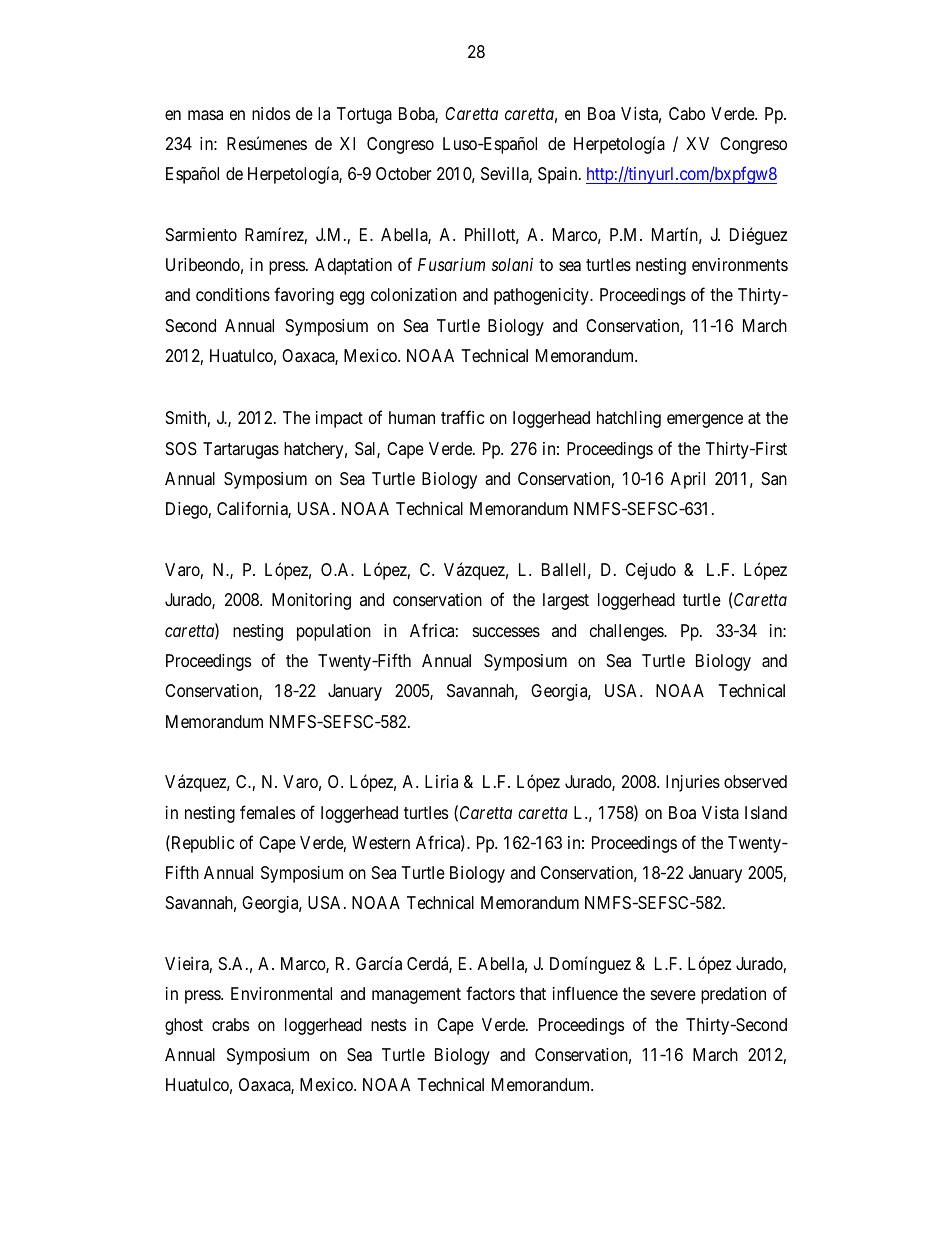  Describe the element at coordinates (281, 994) in the screenshot. I see `Environmental` at that location.
